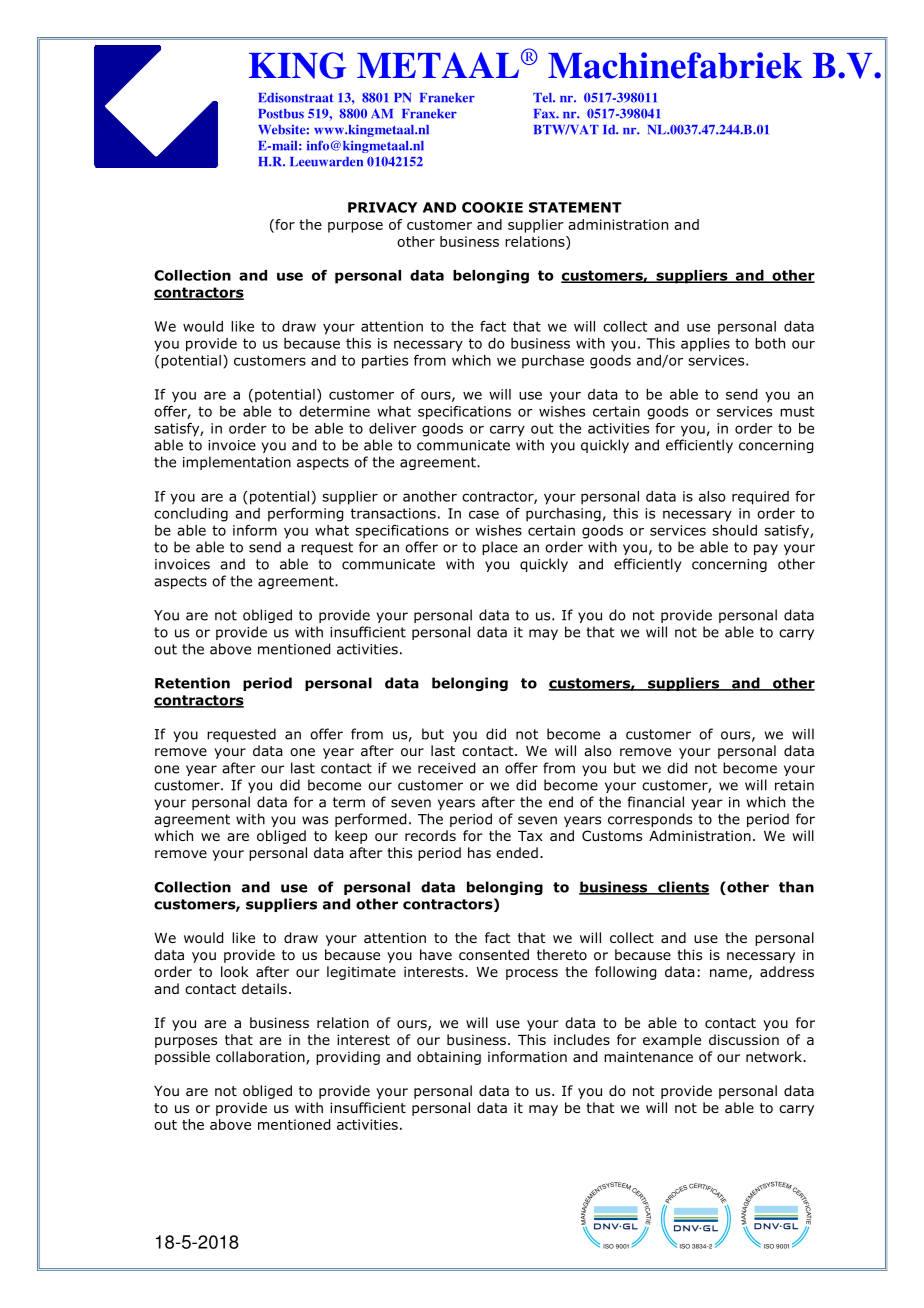 The image size is (924, 1308). I want to click on STATEMENT, so click(575, 207).
